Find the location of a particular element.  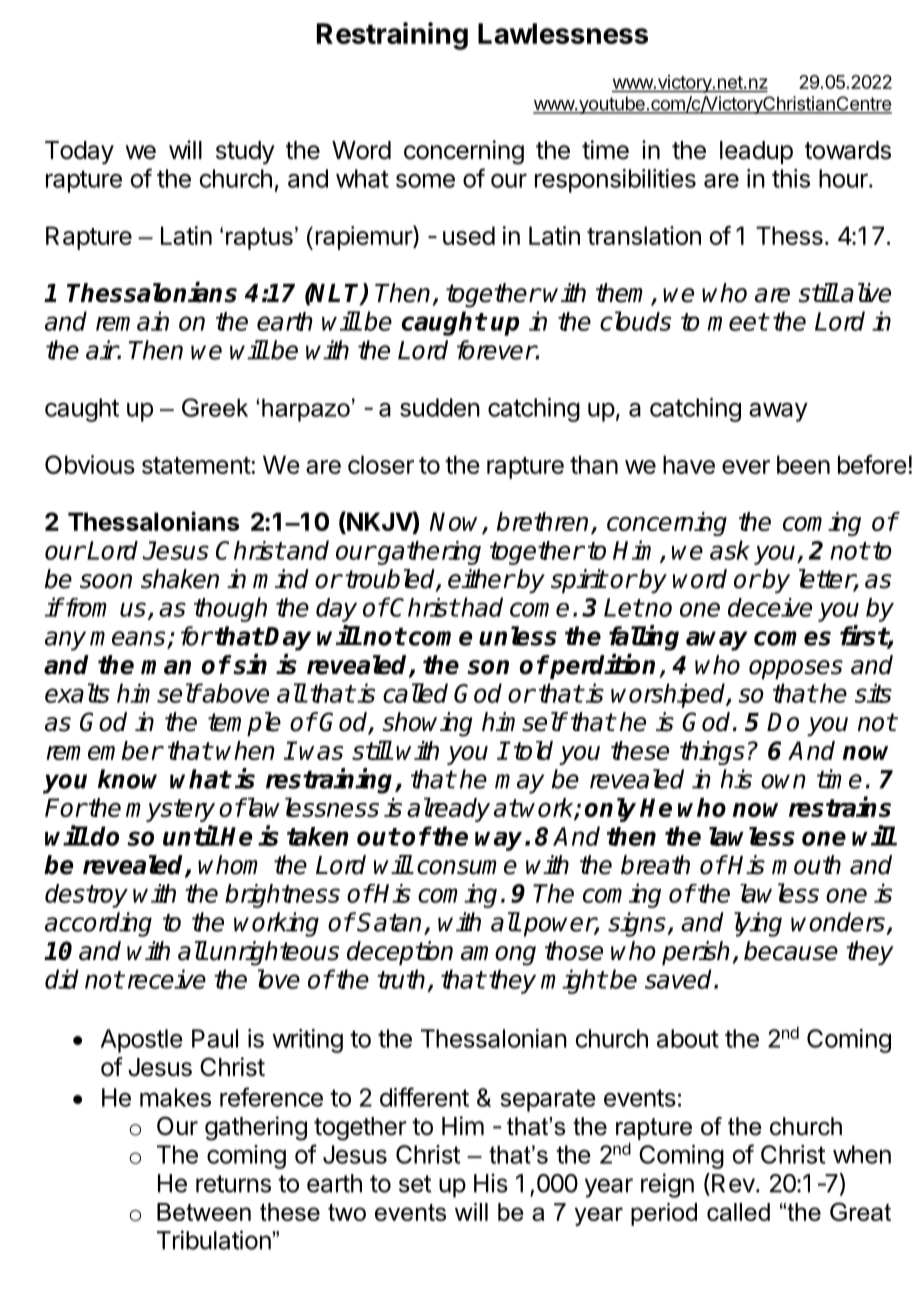

Greek is located at coordinates (215, 407).
